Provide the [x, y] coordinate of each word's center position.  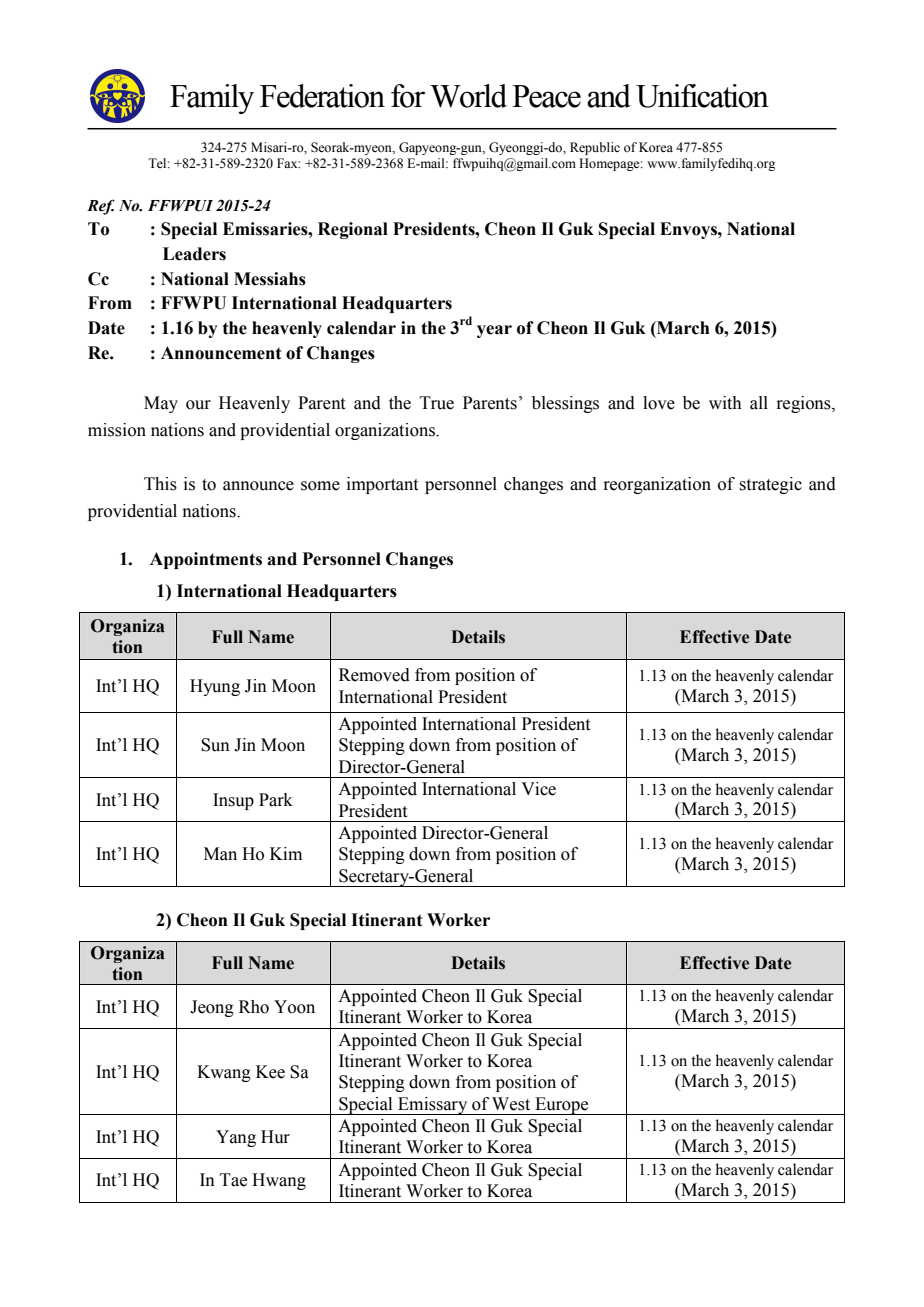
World [468, 96]
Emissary [433, 1106]
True [437, 403]
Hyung [215, 687]
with [725, 403]
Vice [538, 789]
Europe [562, 1106]
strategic [771, 485]
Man [220, 854]
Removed [374, 675]
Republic [595, 148]
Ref [101, 207]
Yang [236, 1138]
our [198, 405]
